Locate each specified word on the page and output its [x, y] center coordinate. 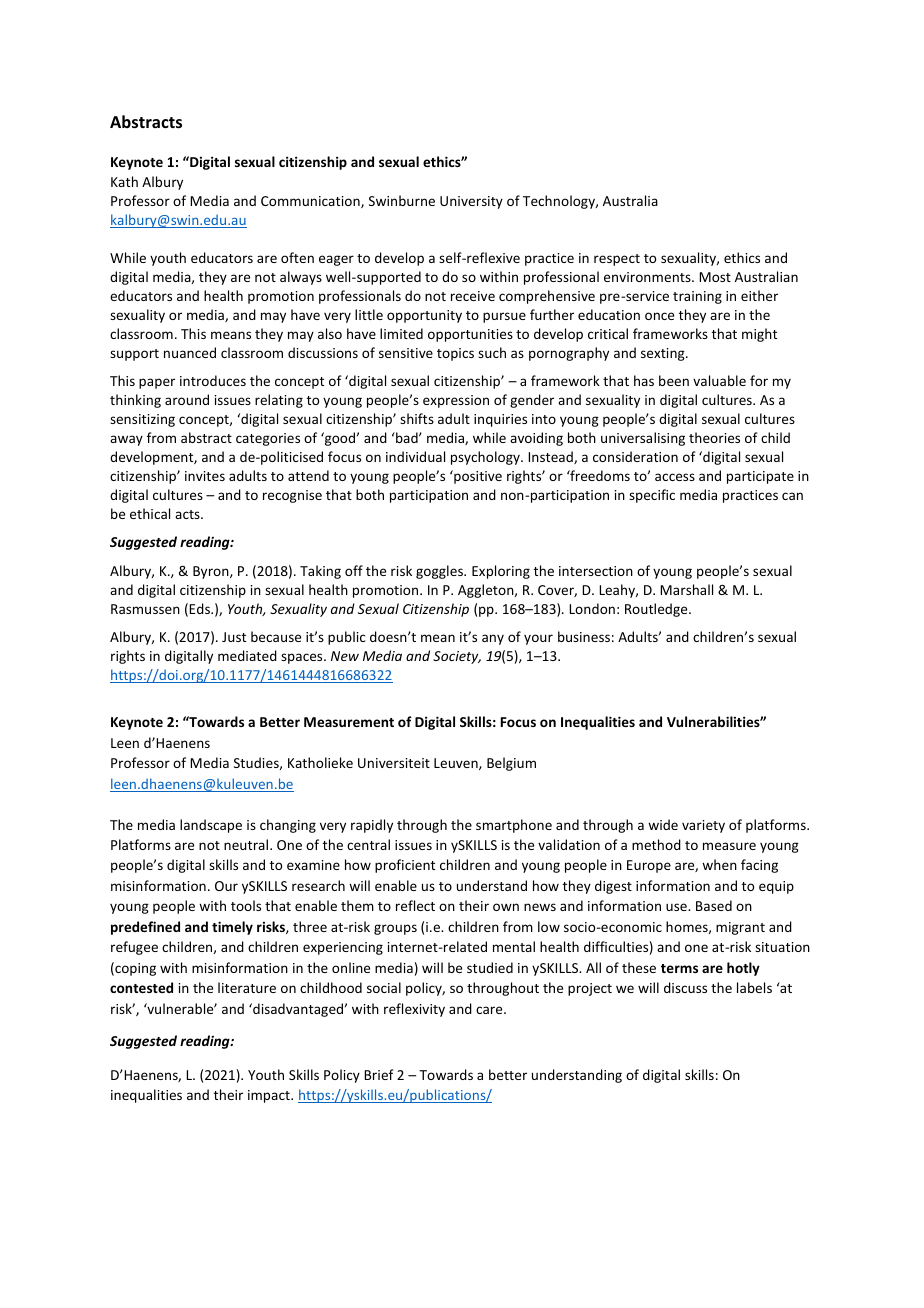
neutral [247, 844]
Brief [379, 1074]
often [297, 257]
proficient [405, 866]
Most [715, 277]
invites [205, 476]
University [471, 202]
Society [457, 657]
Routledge [657, 610]
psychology [486, 458]
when [719, 864]
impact [270, 1096]
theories [714, 437]
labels [754, 987]
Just [234, 637]
